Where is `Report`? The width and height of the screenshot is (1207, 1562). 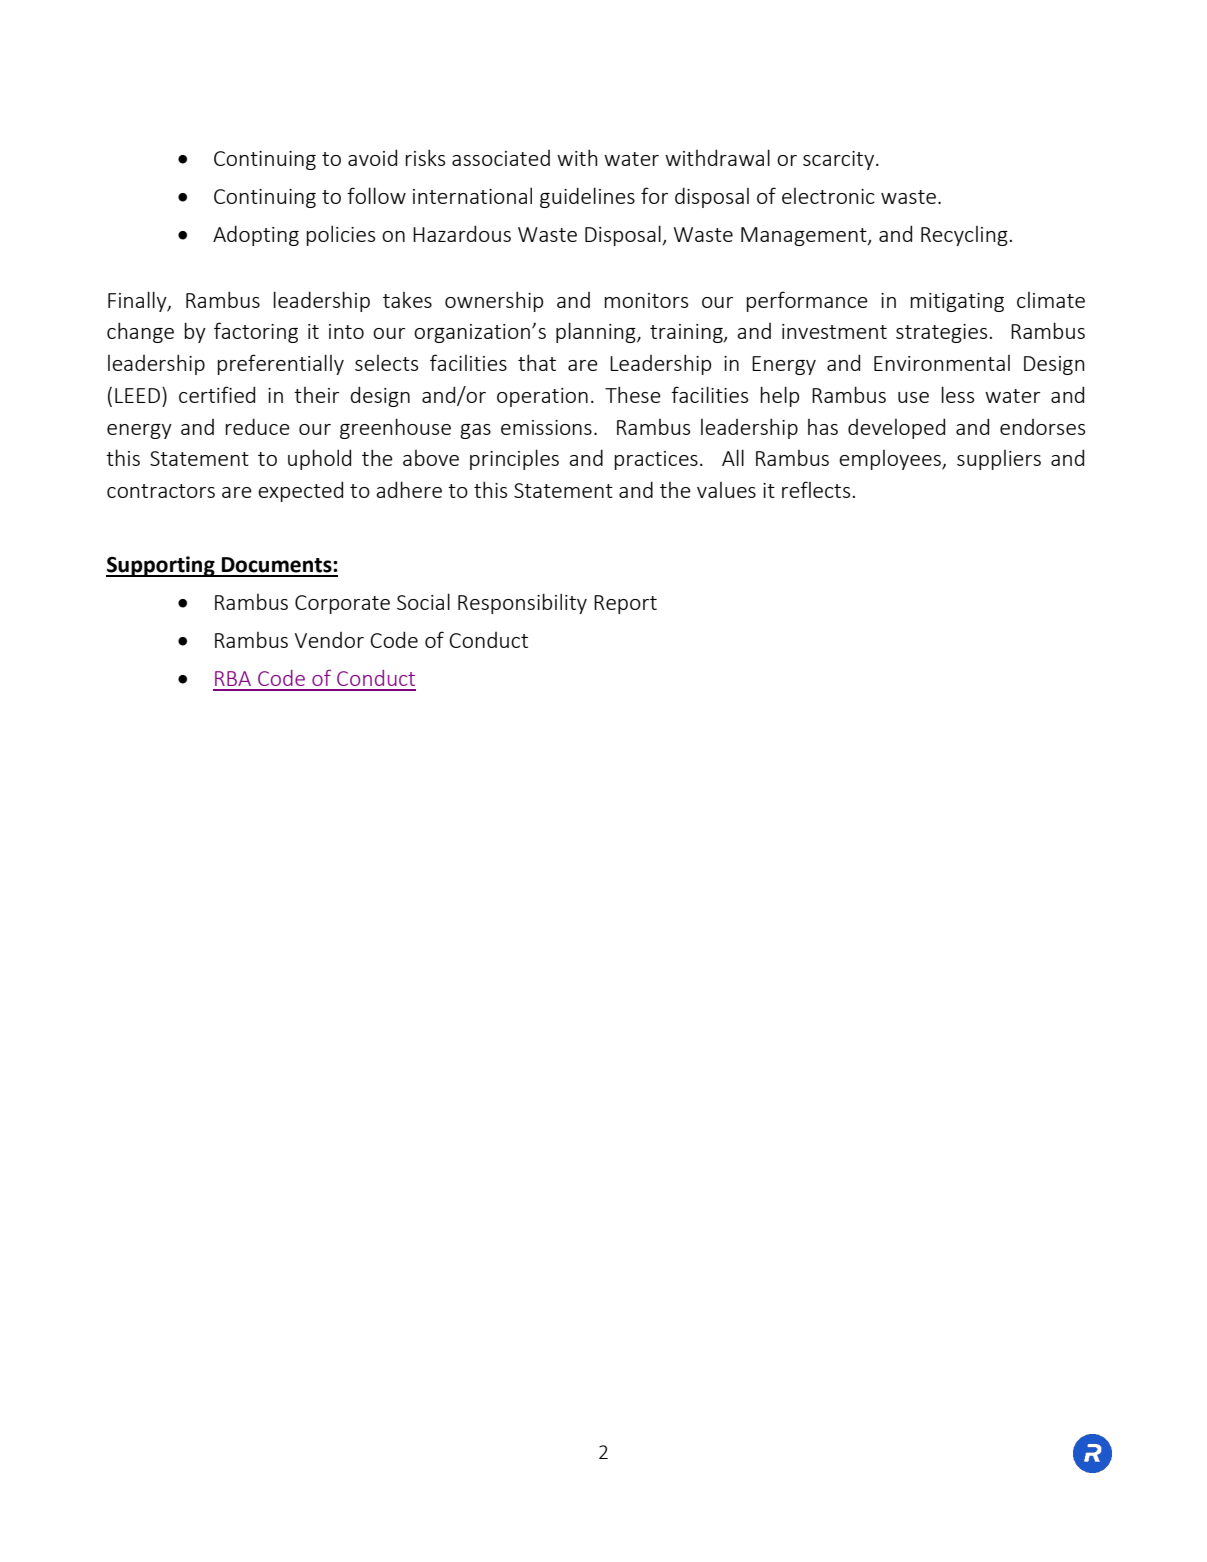 Report is located at coordinates (625, 604).
